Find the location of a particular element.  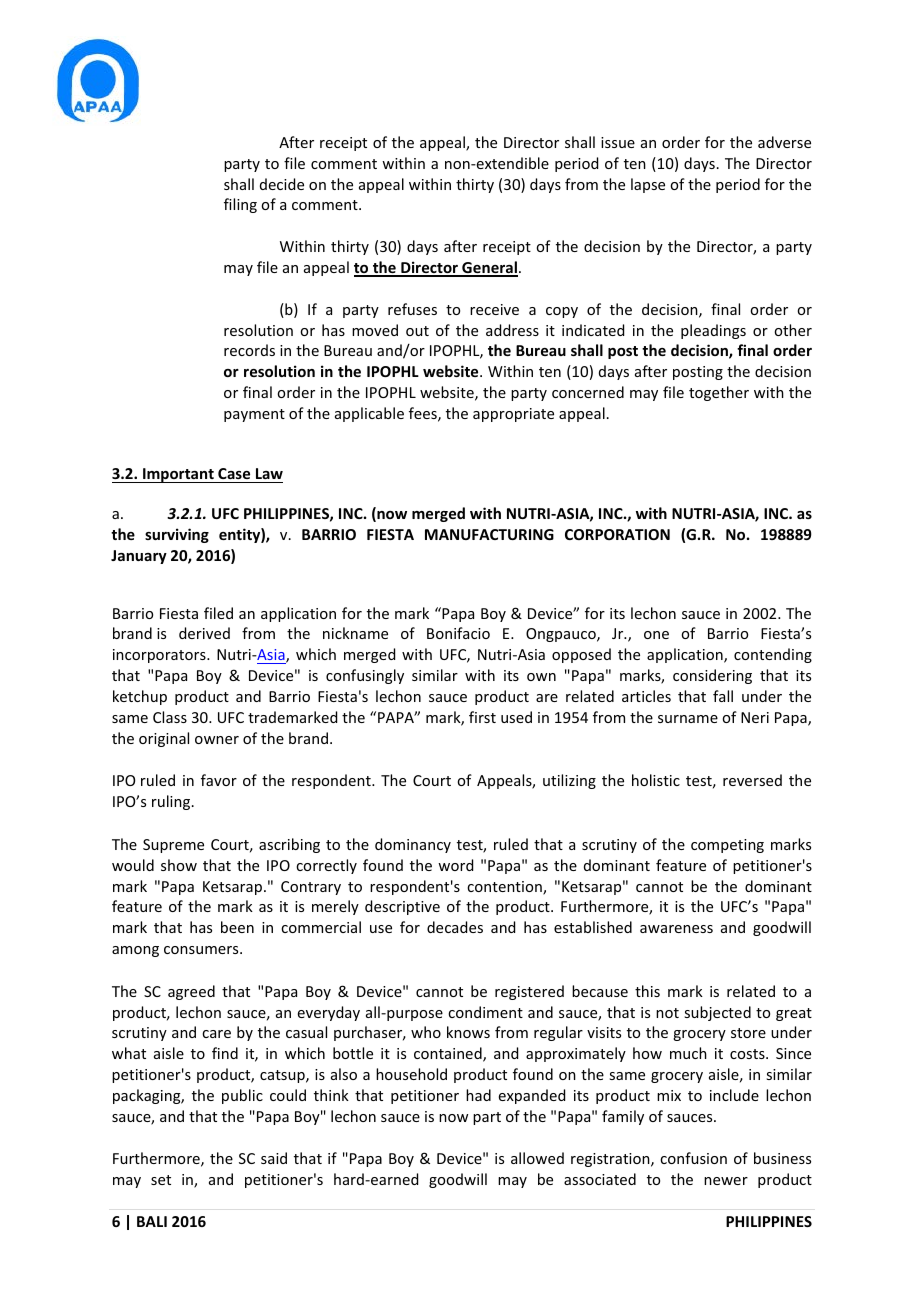

CORPORATION is located at coordinates (617, 534).
